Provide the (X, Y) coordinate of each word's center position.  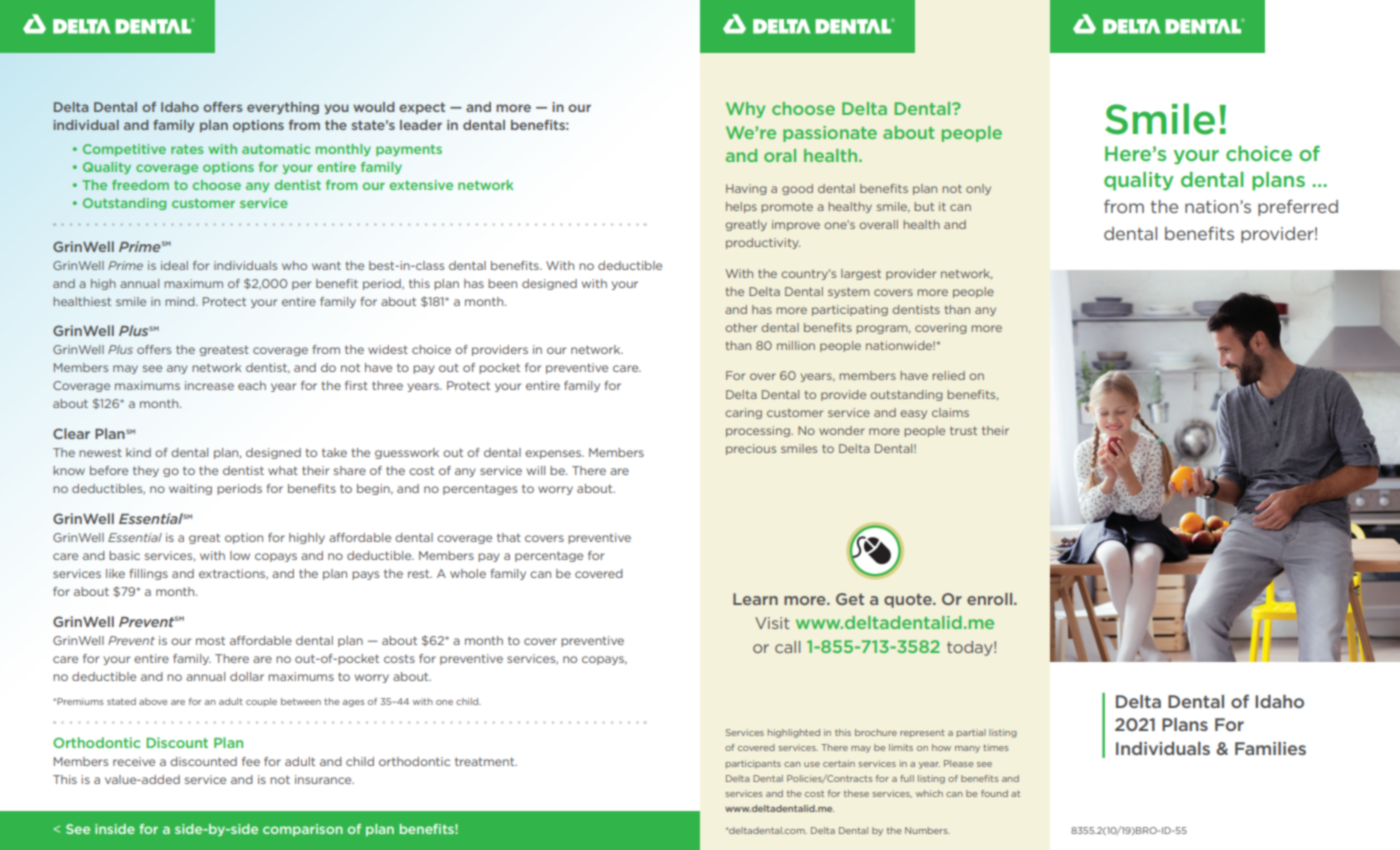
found (994, 793)
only (978, 189)
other (741, 327)
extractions (233, 574)
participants (753, 764)
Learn (755, 599)
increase (209, 385)
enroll (991, 599)
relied (949, 375)
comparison (303, 830)
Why (745, 110)
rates (187, 149)
